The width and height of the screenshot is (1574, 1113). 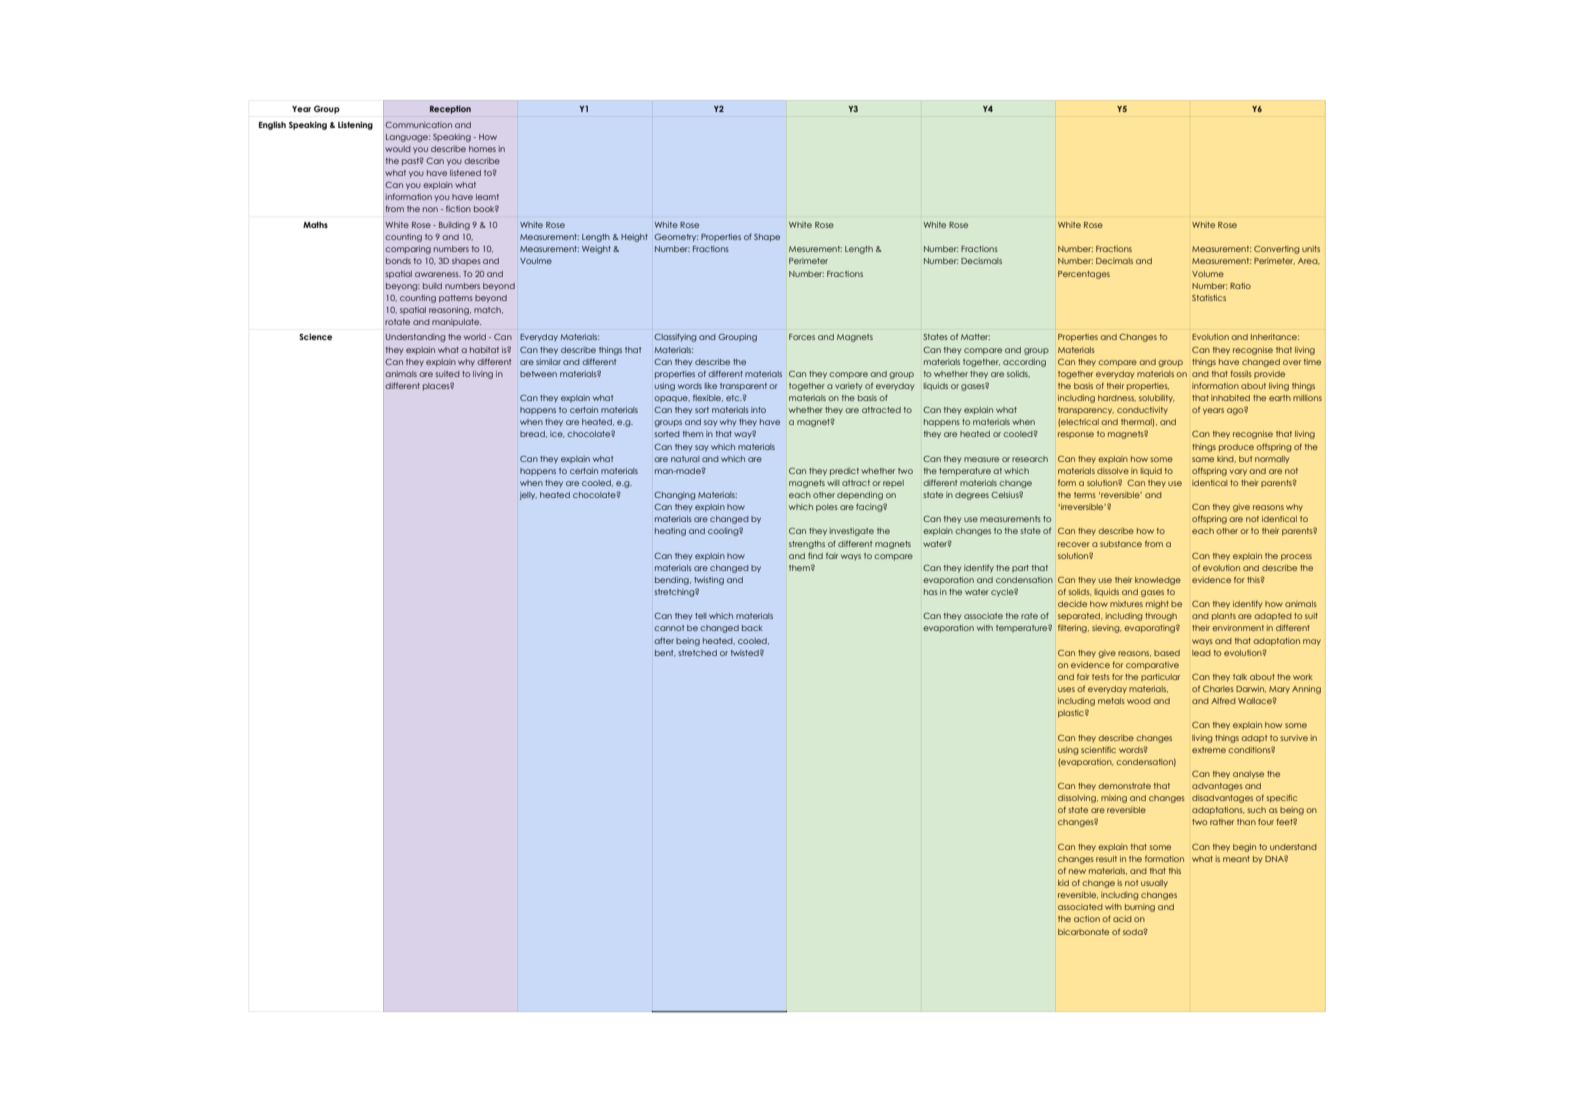 I want to click on bicarbonate, so click(x=1083, y=932).
